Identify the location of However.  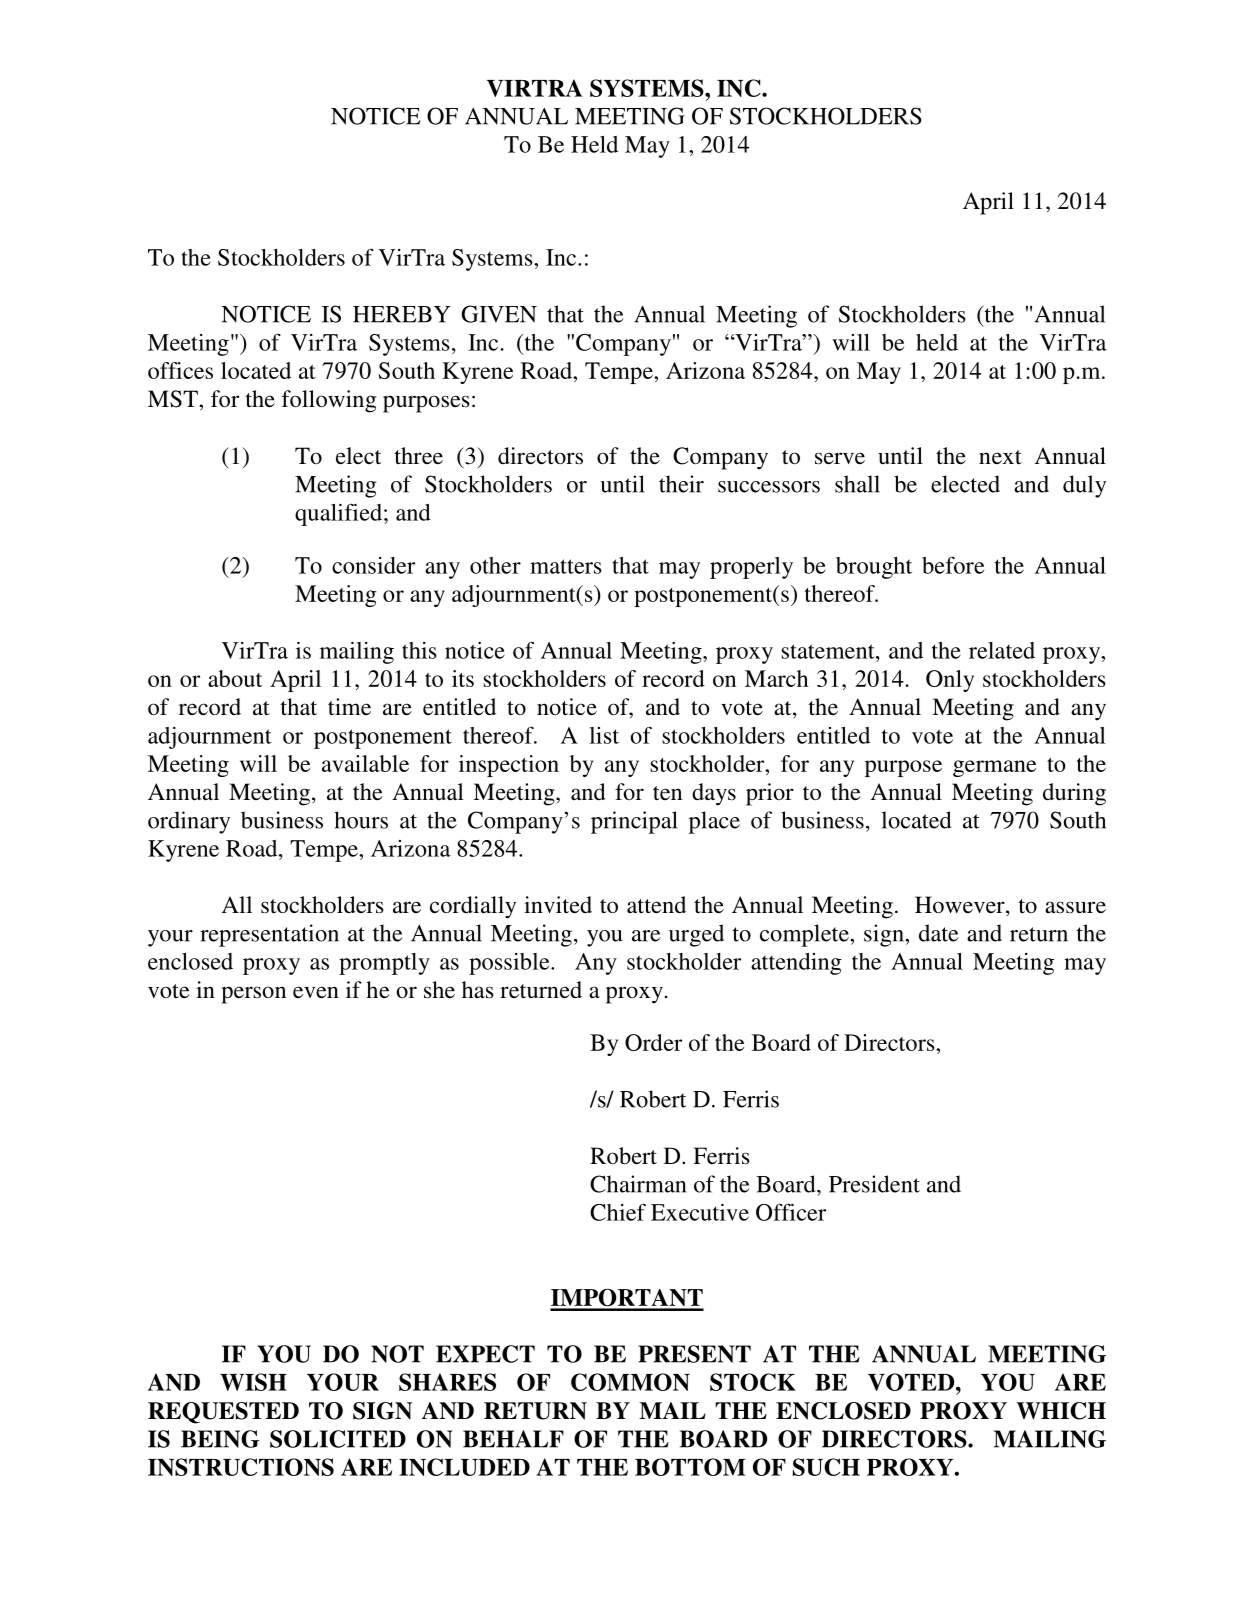
(961, 906).
